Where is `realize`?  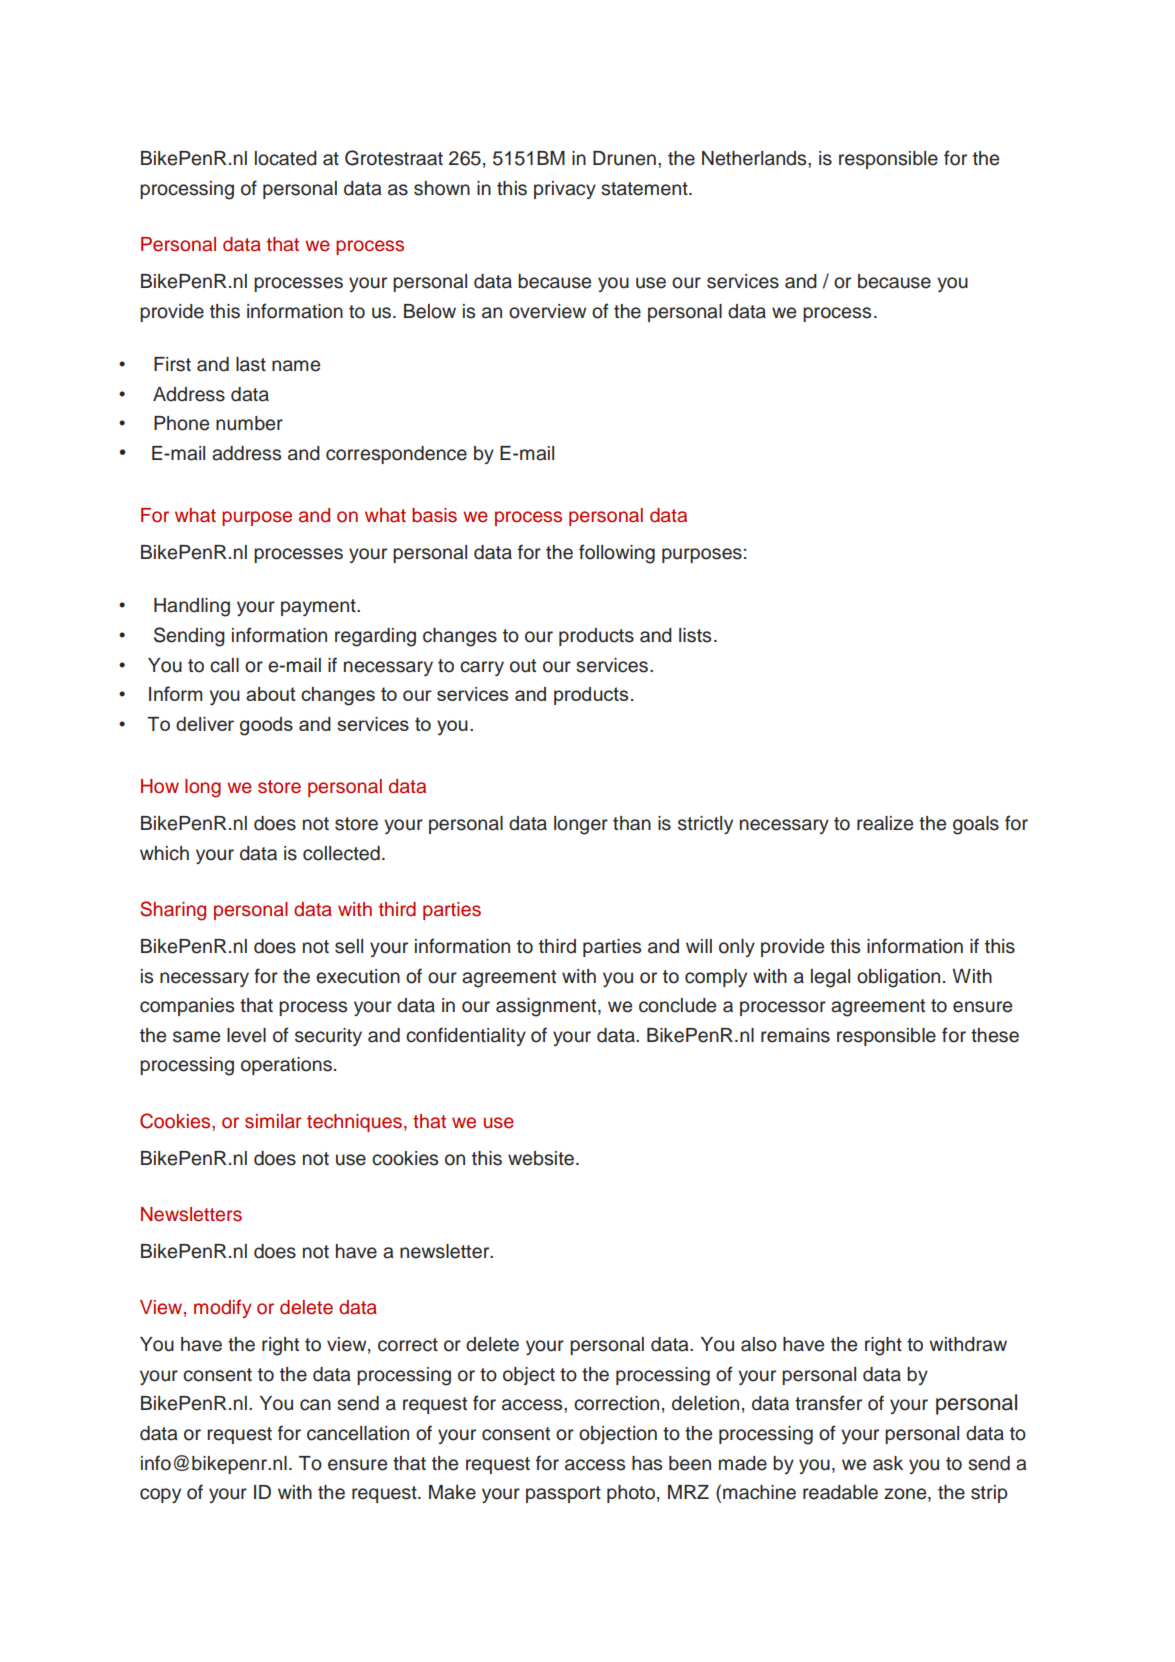
realize is located at coordinates (885, 823).
